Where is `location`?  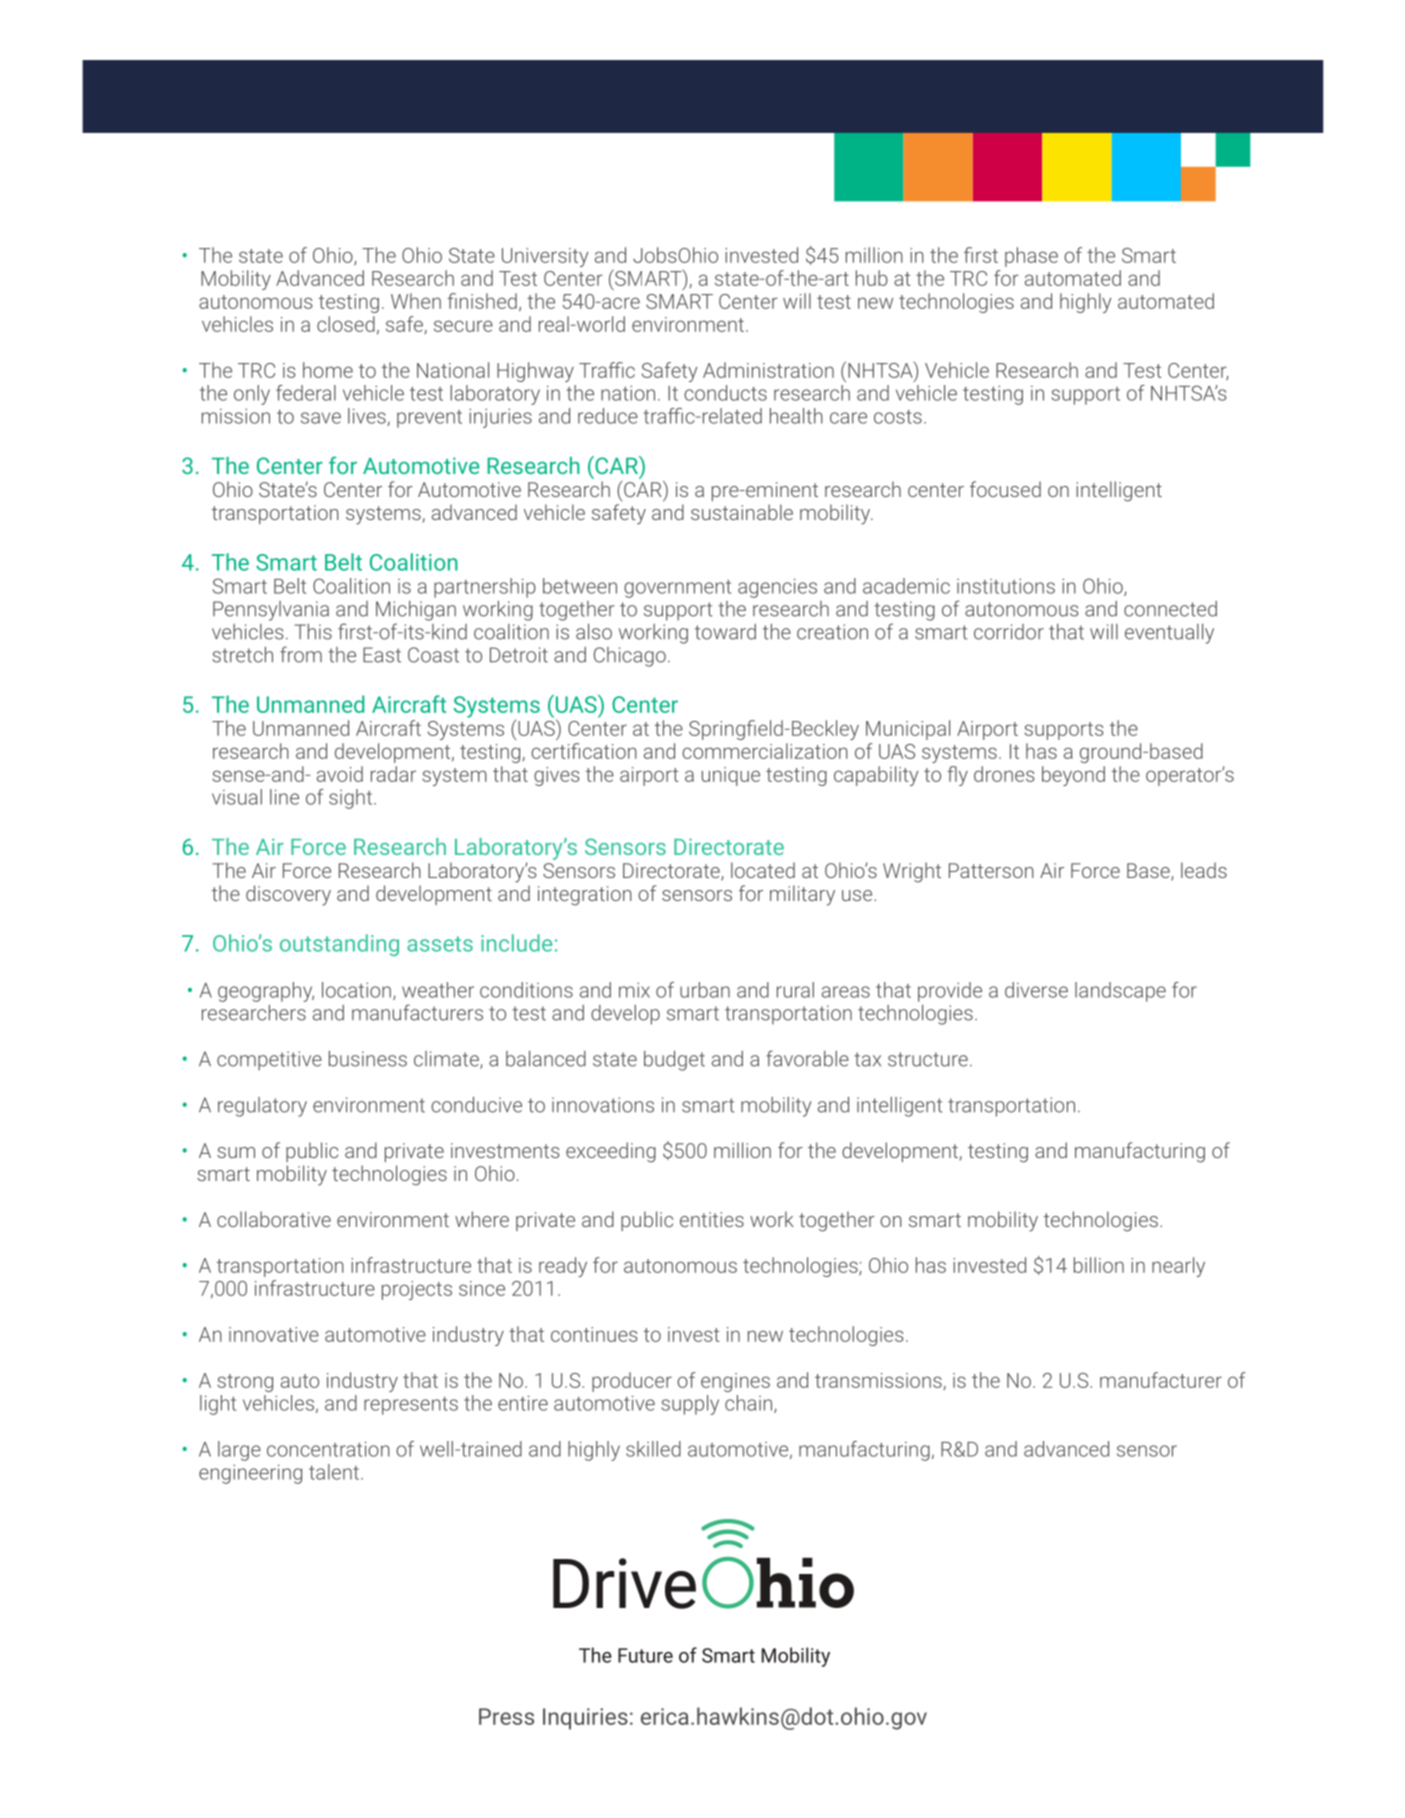 location is located at coordinates (356, 990).
